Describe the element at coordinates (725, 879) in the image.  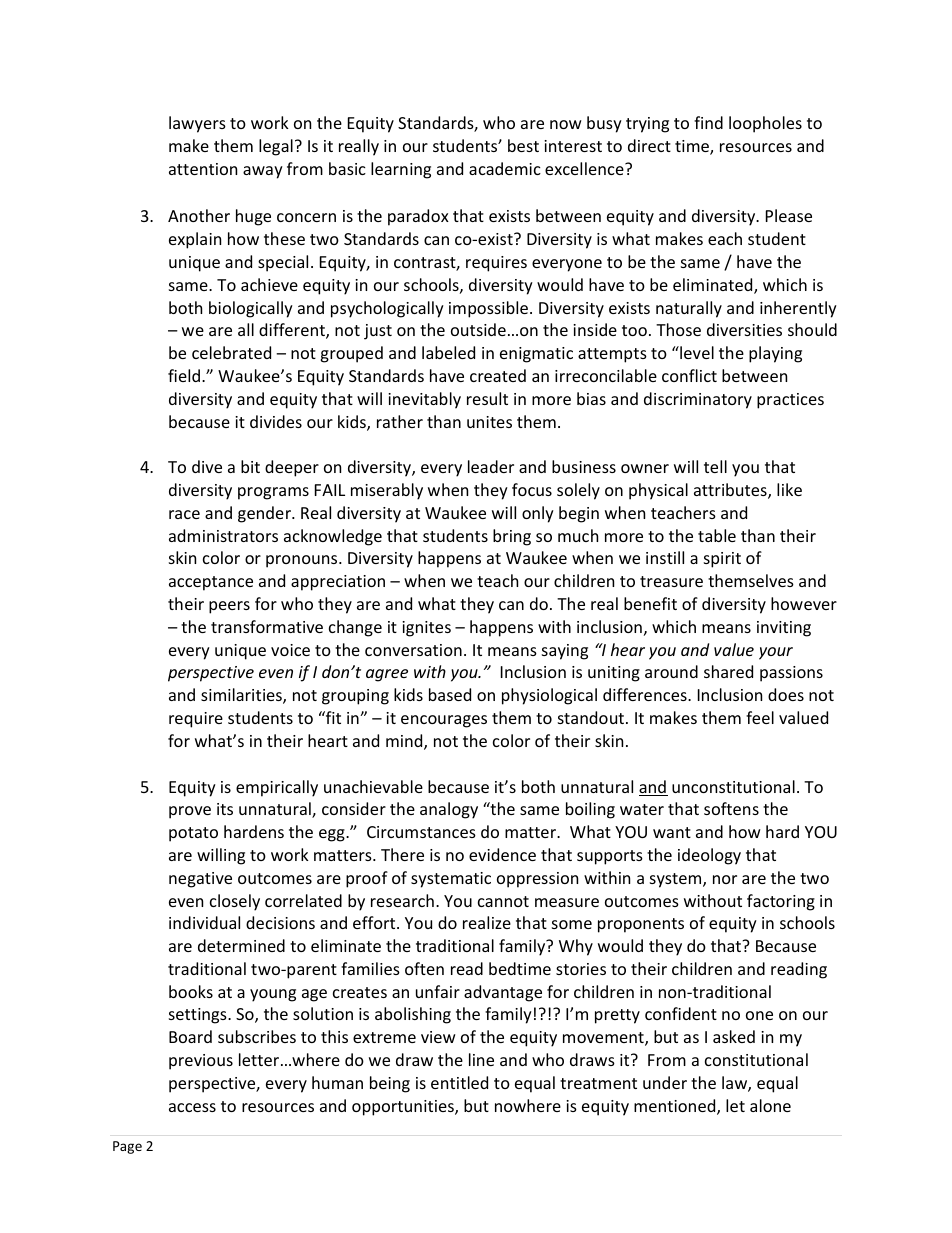
I see `nor` at that location.
